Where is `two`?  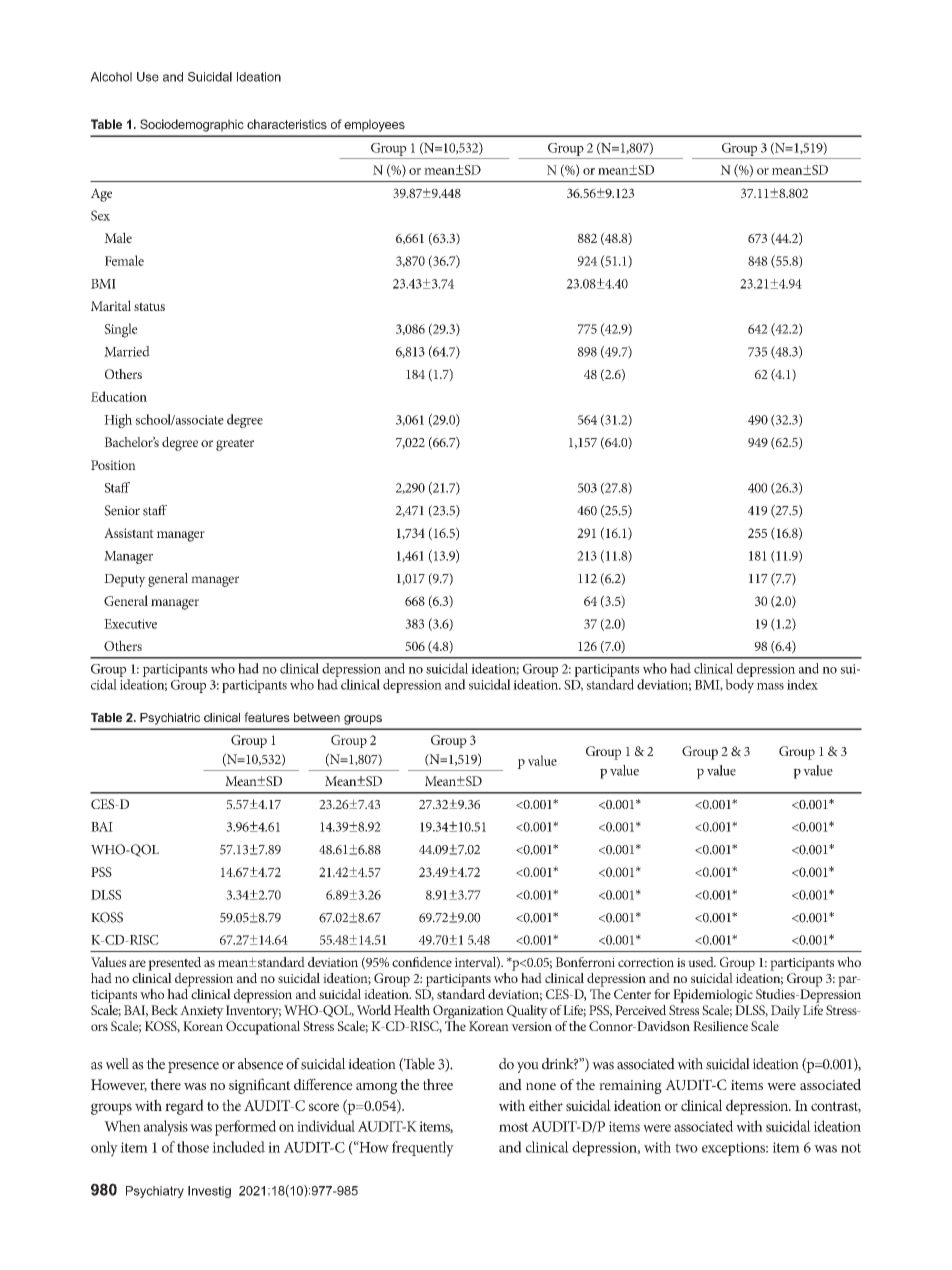
two is located at coordinates (686, 1148).
